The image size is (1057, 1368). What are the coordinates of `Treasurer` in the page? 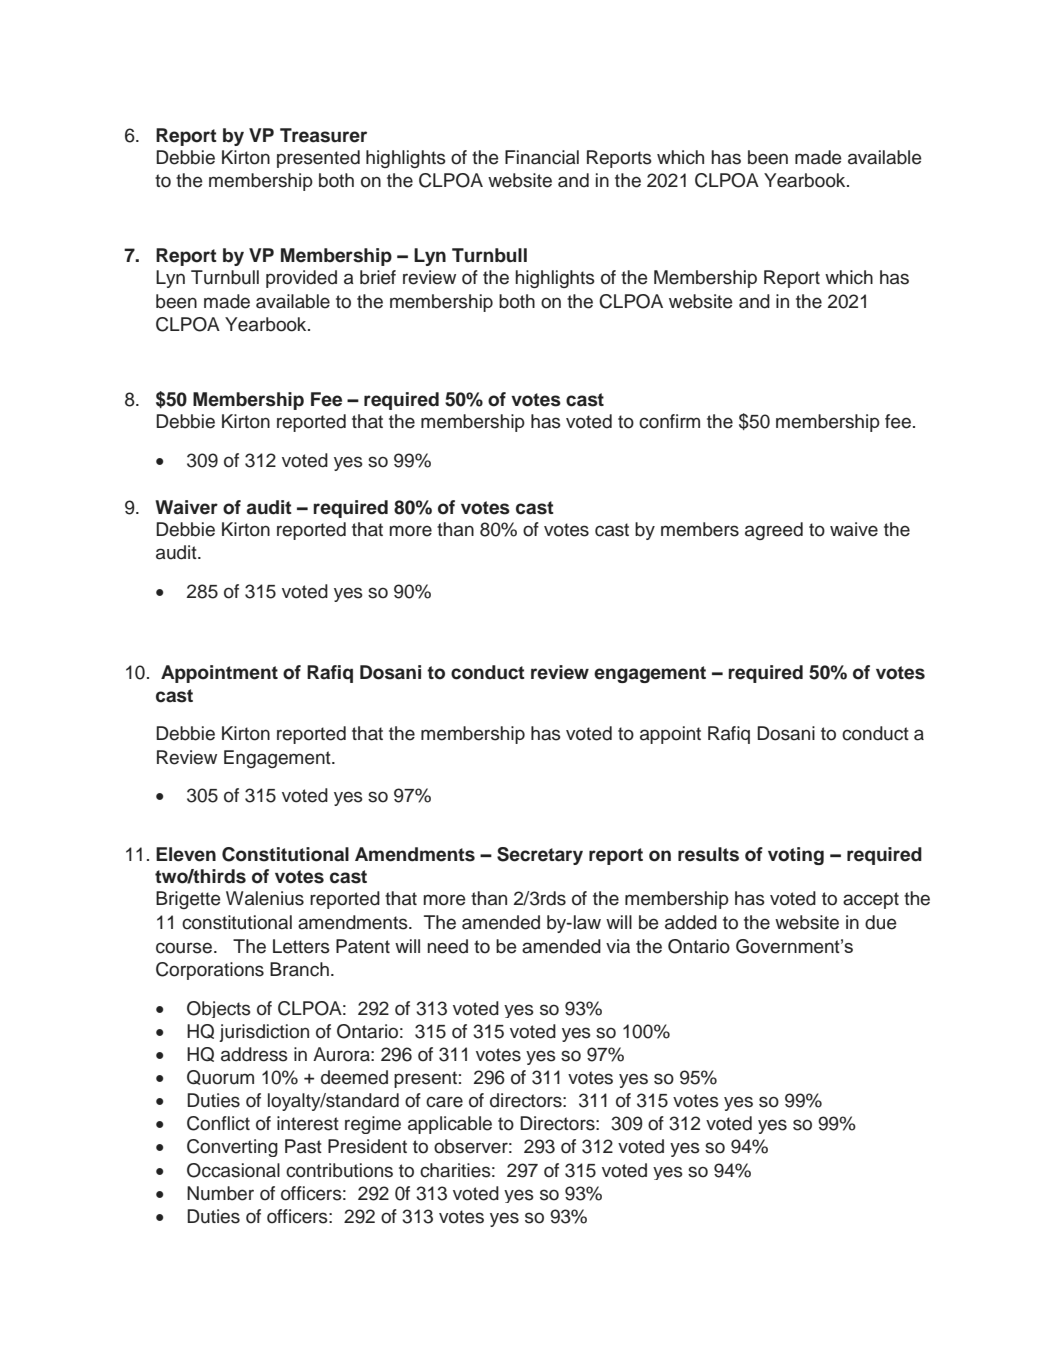 It's located at (323, 135).
